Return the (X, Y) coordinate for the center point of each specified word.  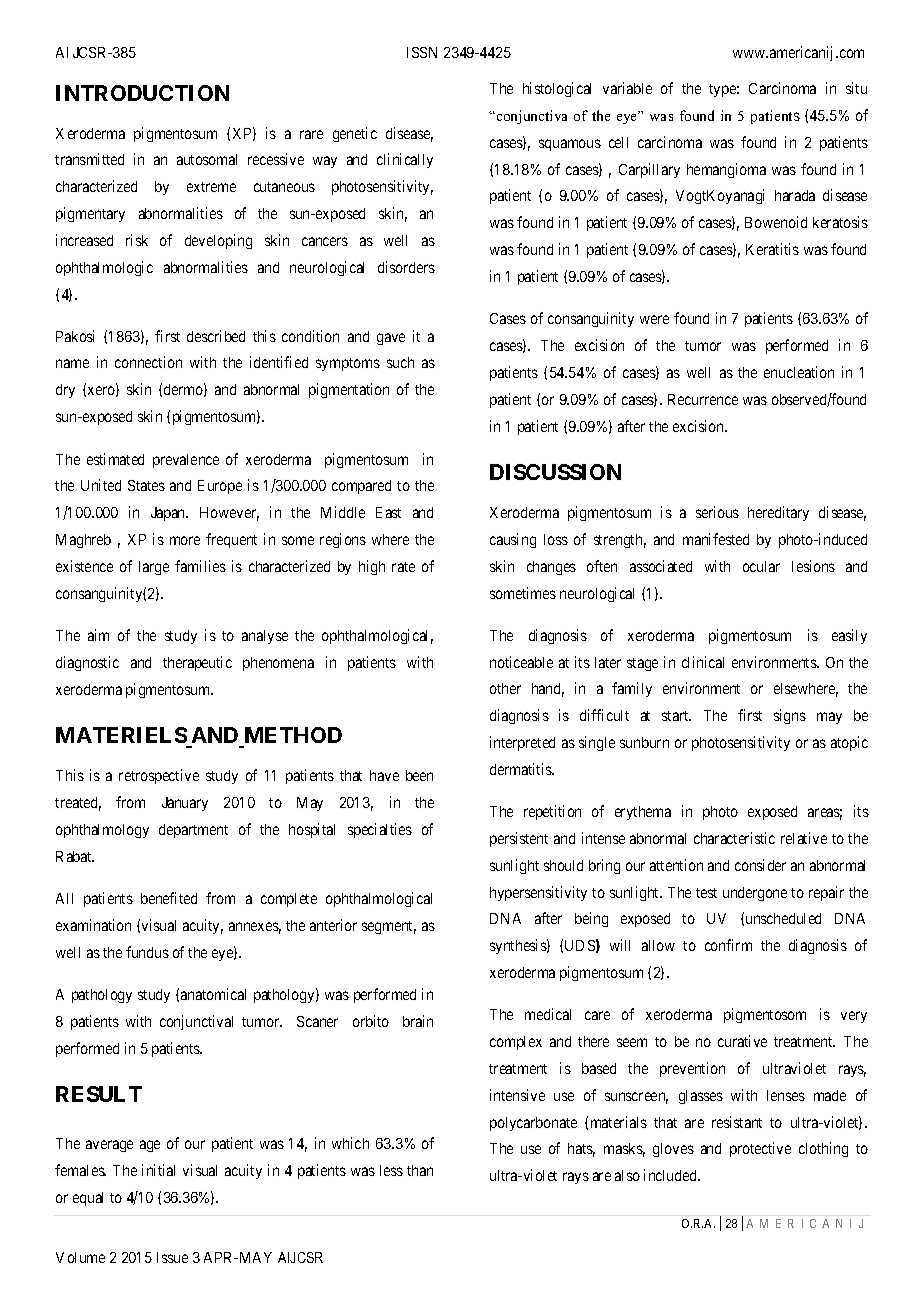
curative (742, 1041)
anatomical (213, 994)
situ (856, 88)
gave (391, 339)
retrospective (159, 776)
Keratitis (772, 249)
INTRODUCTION (142, 93)
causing (513, 540)
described (216, 336)
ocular (761, 566)
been (419, 775)
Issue (172, 1257)
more (185, 540)
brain (418, 1021)
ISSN (422, 52)
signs (790, 716)
